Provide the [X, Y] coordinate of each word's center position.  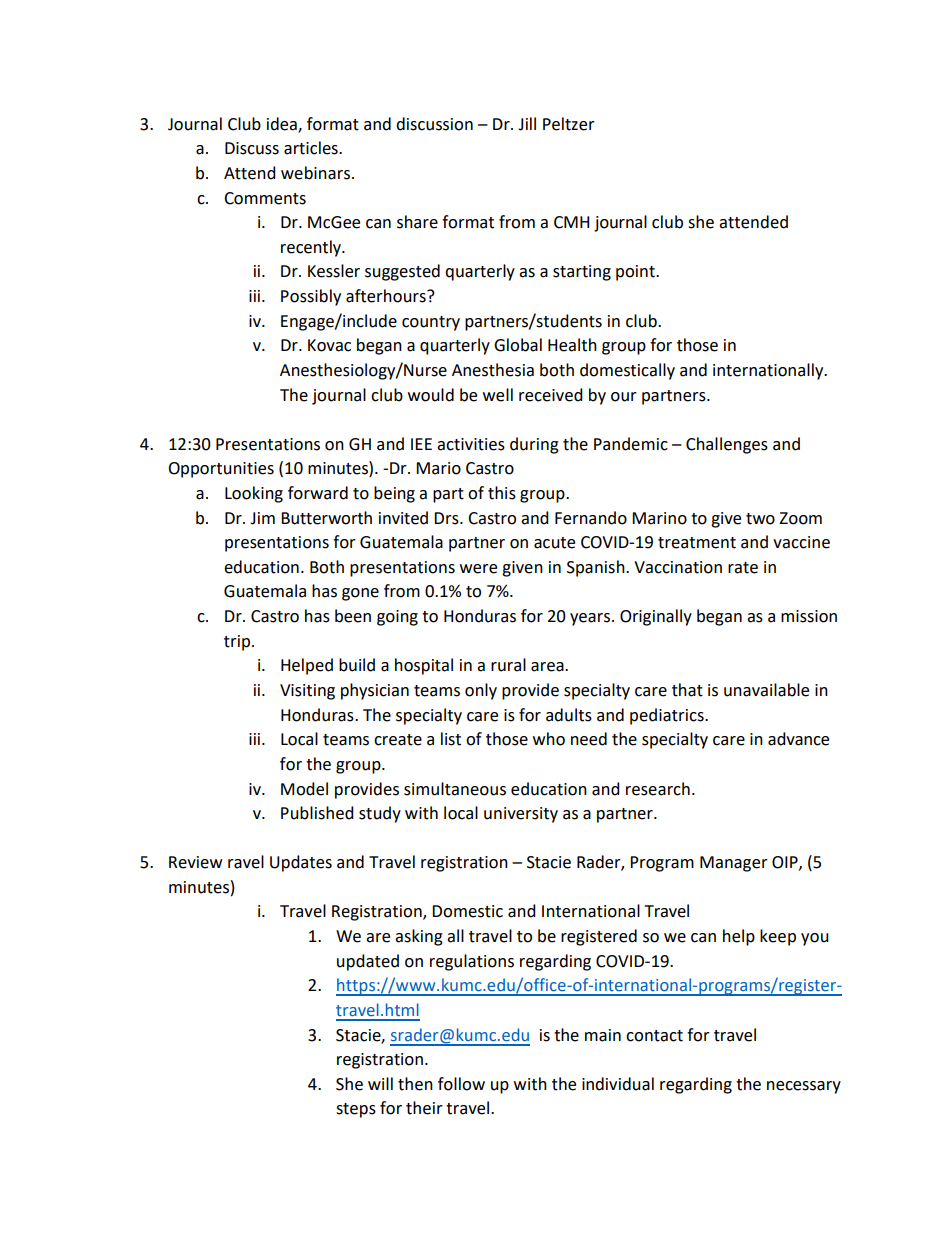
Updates [301, 863]
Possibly [311, 297]
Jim [262, 518]
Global [518, 345]
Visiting [307, 692]
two [760, 519]
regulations [472, 962]
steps [356, 1110]
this [502, 493]
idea [283, 124]
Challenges [727, 445]
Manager [734, 864]
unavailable [766, 690]
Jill [527, 124]
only [481, 691]
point [636, 273]
